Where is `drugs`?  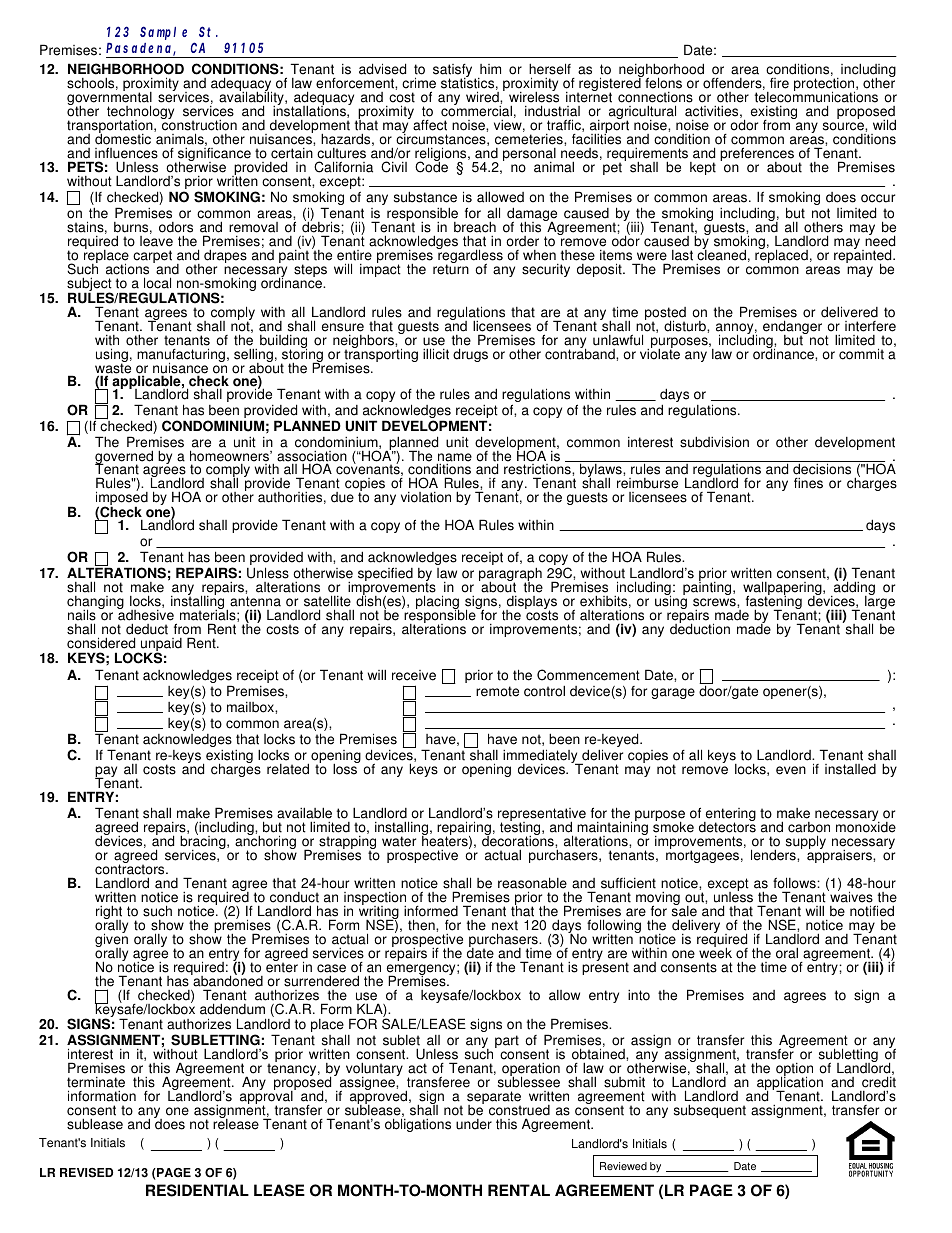
drugs is located at coordinates (470, 355).
